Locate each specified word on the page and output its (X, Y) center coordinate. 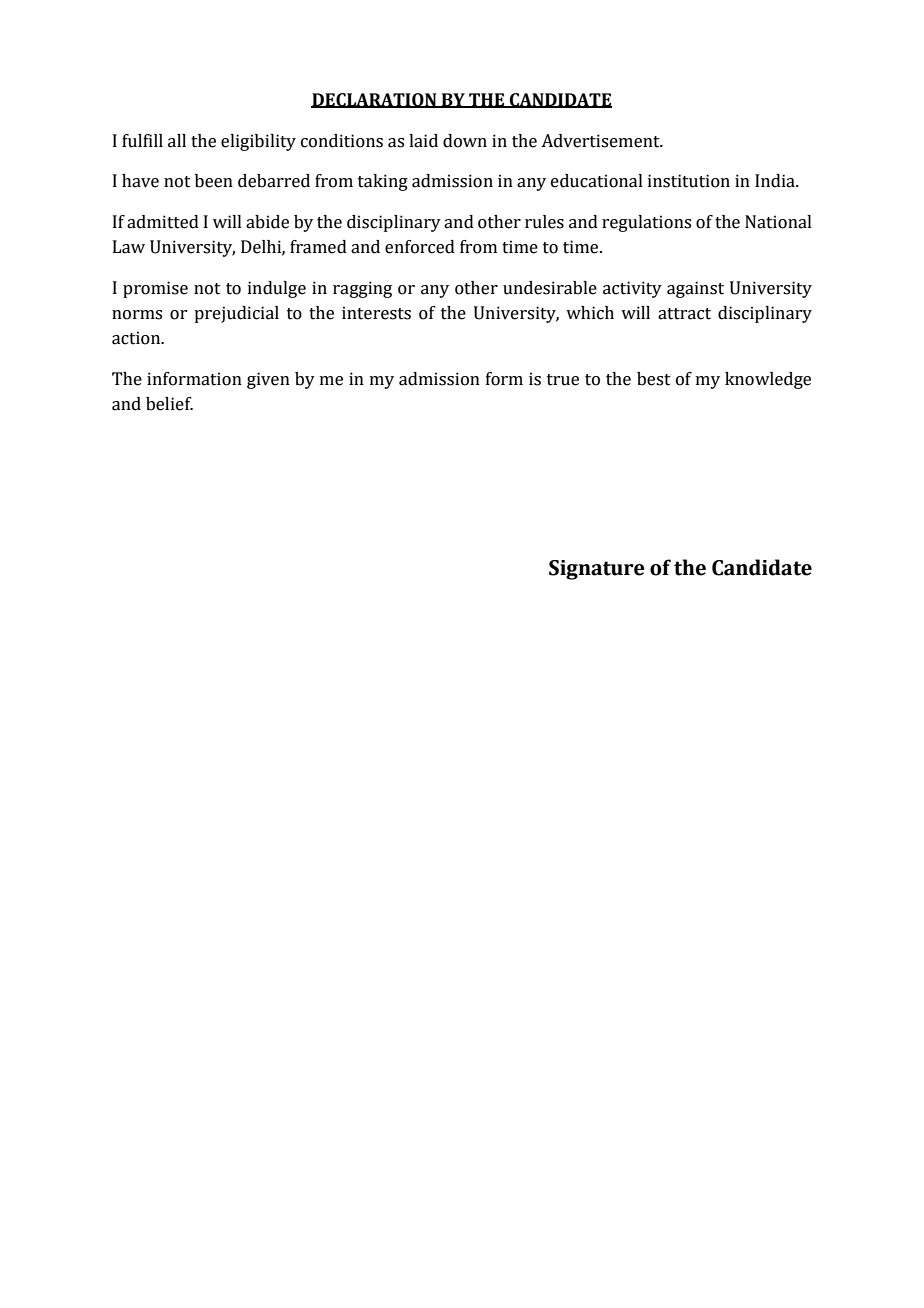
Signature (597, 570)
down (465, 141)
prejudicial (236, 314)
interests (376, 313)
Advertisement (601, 141)
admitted (163, 222)
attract (684, 314)
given (268, 380)
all (177, 141)
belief (169, 404)
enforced (420, 247)
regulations (646, 223)
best (654, 379)
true (563, 380)
